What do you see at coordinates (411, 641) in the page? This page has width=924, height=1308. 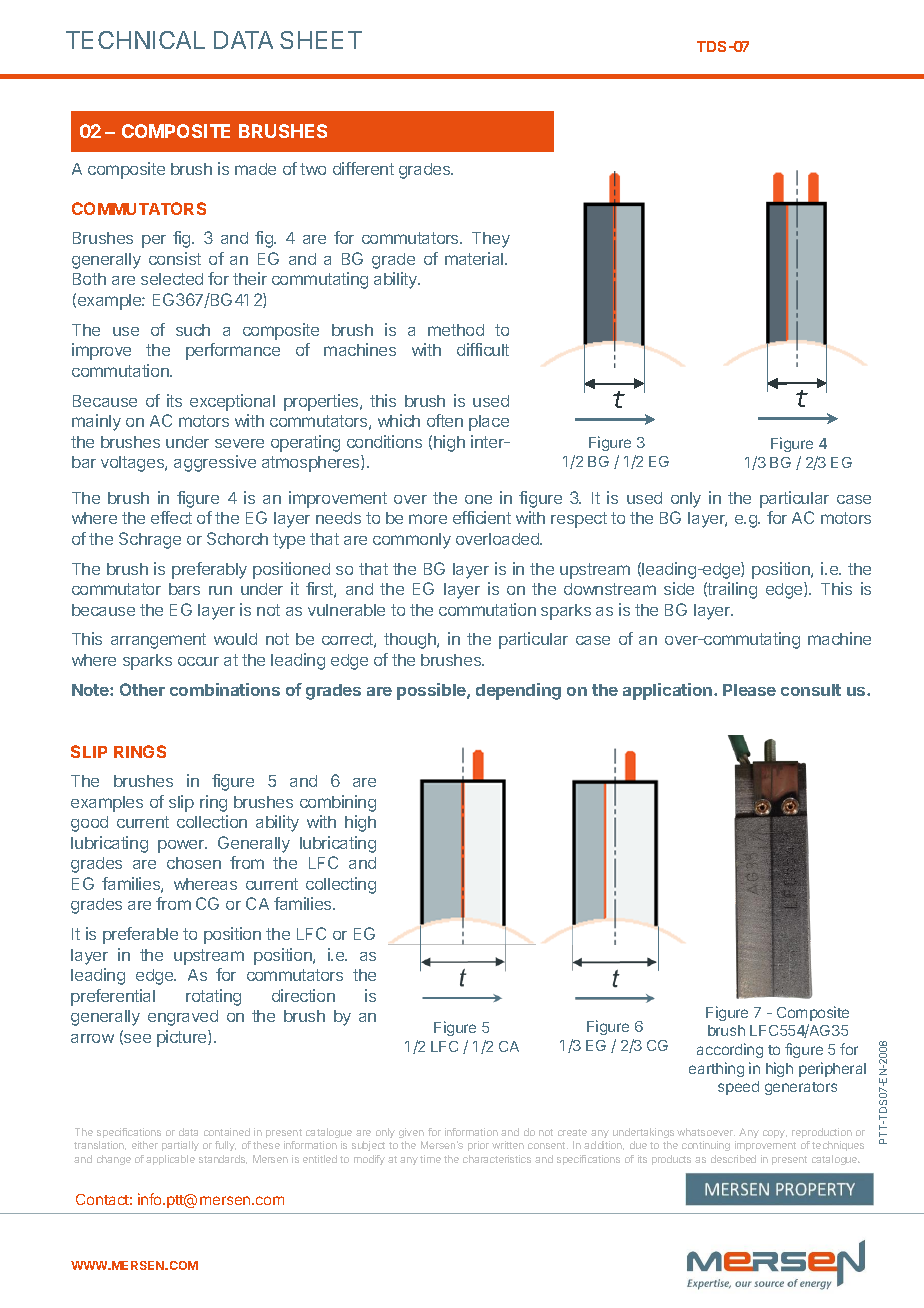 I see `though` at bounding box center [411, 641].
